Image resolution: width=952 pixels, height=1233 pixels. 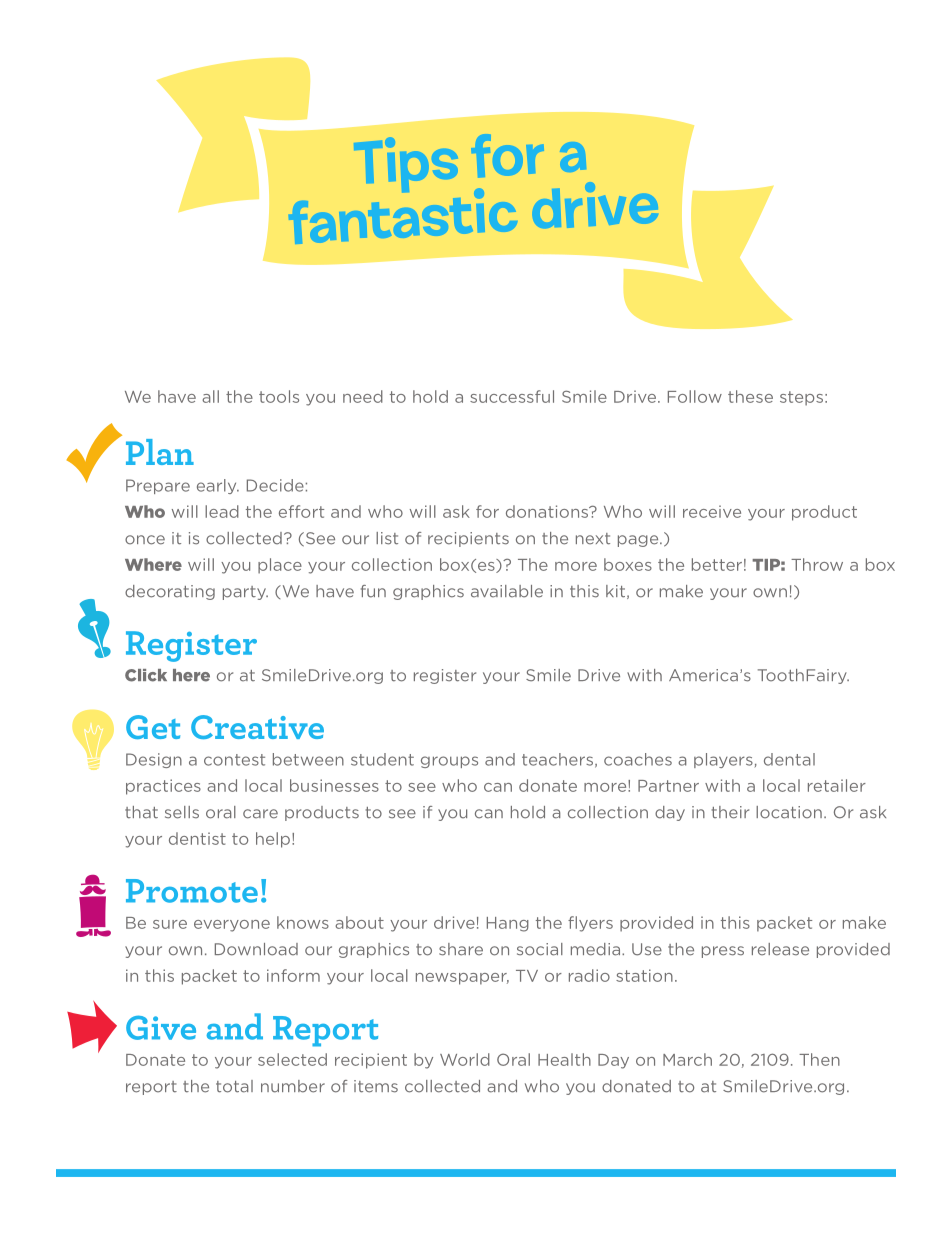 What do you see at coordinates (234, 1086) in the screenshot?
I see `total` at bounding box center [234, 1086].
